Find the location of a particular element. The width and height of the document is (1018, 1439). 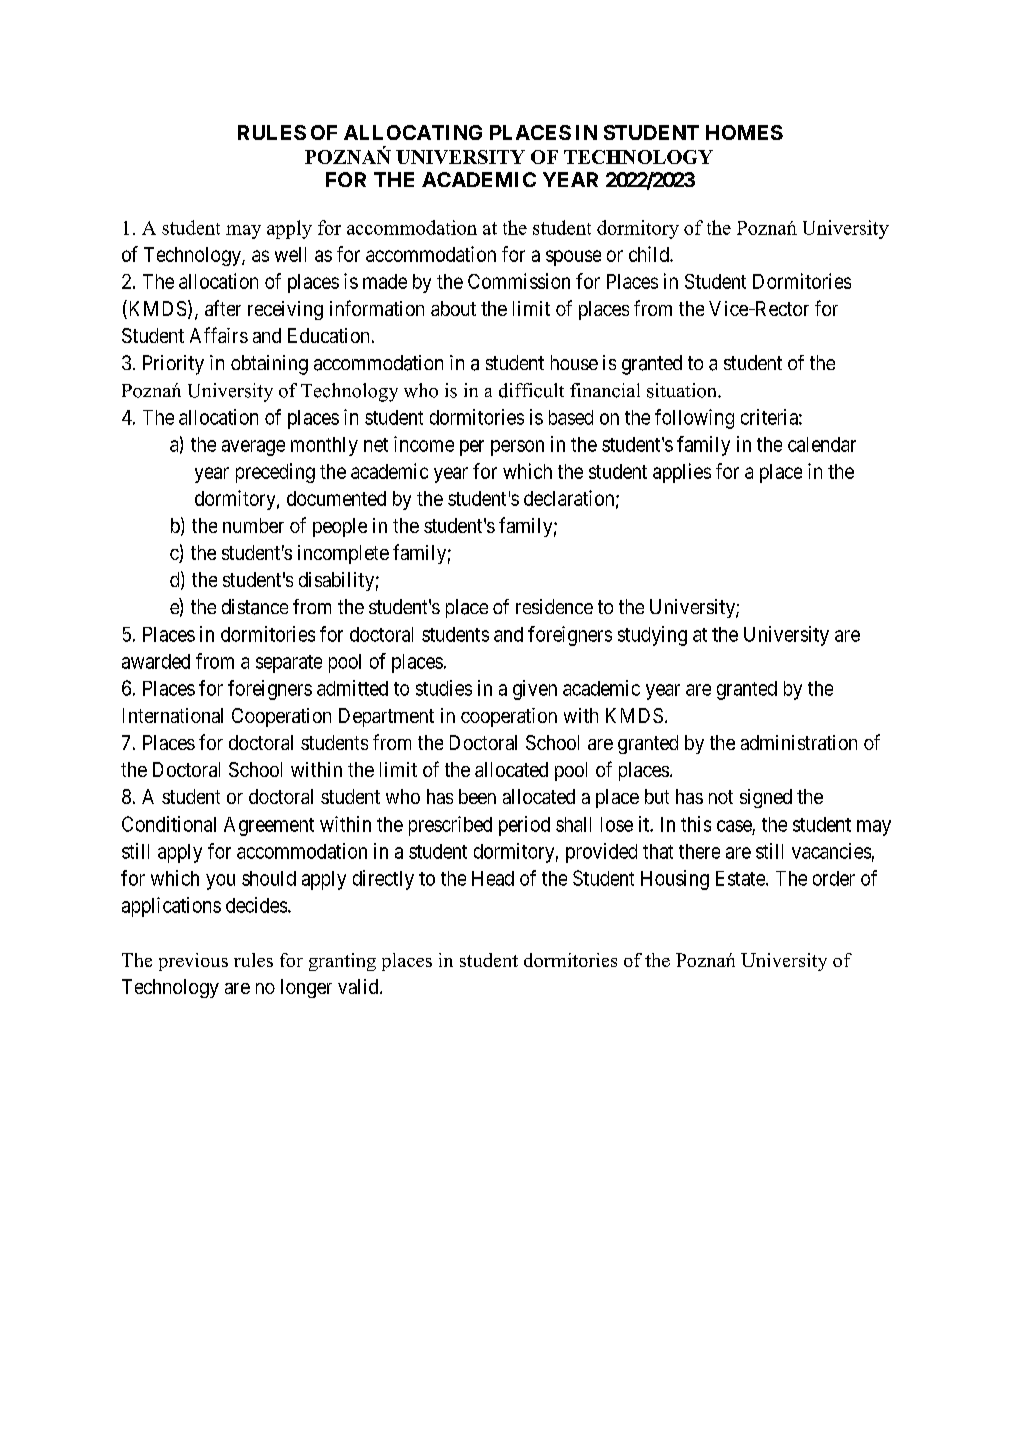

obtaining is located at coordinates (269, 365).
